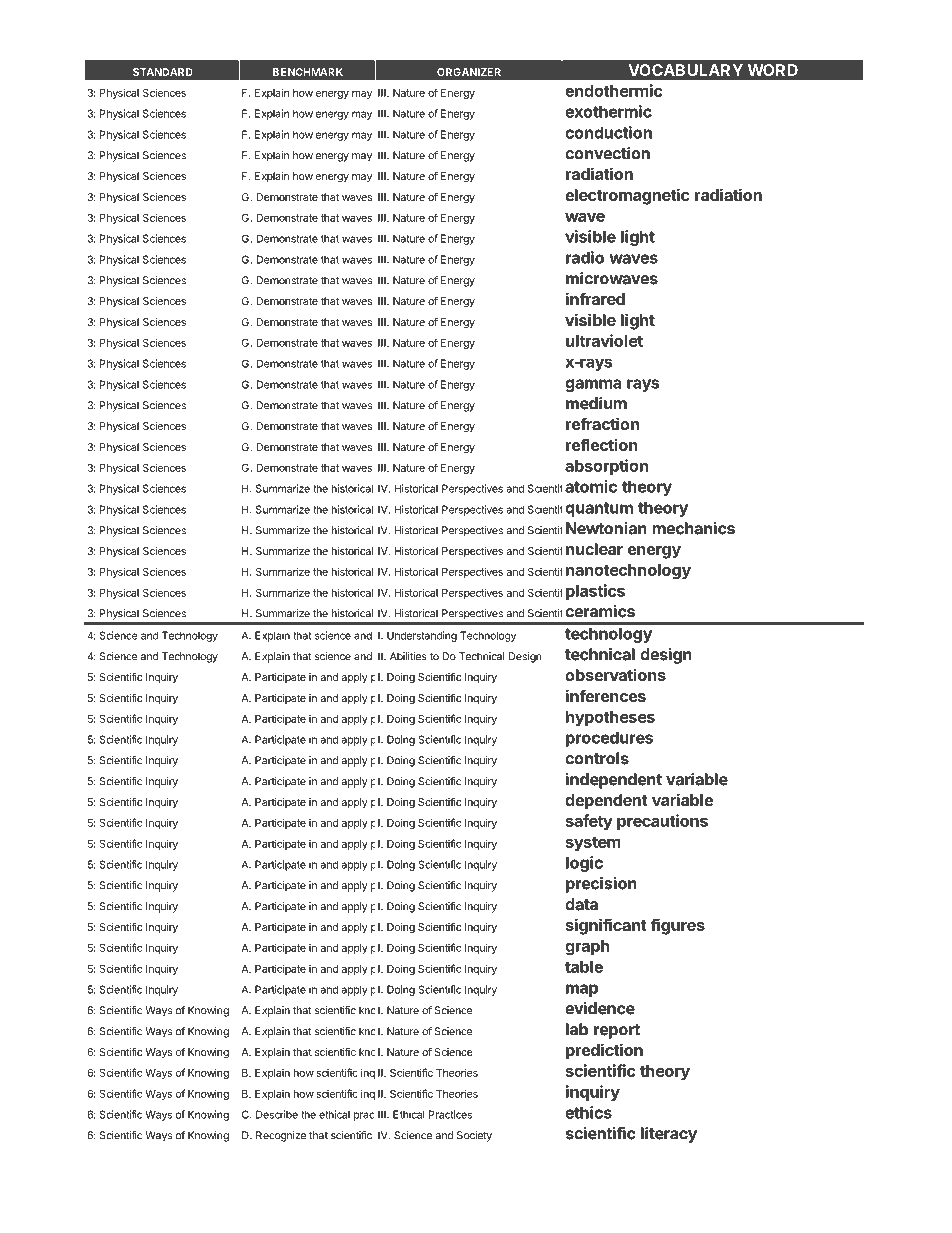 The height and width of the screenshot is (1233, 952). Describe the element at coordinates (604, 340) in the screenshot. I see `ultraviolet` at that location.
